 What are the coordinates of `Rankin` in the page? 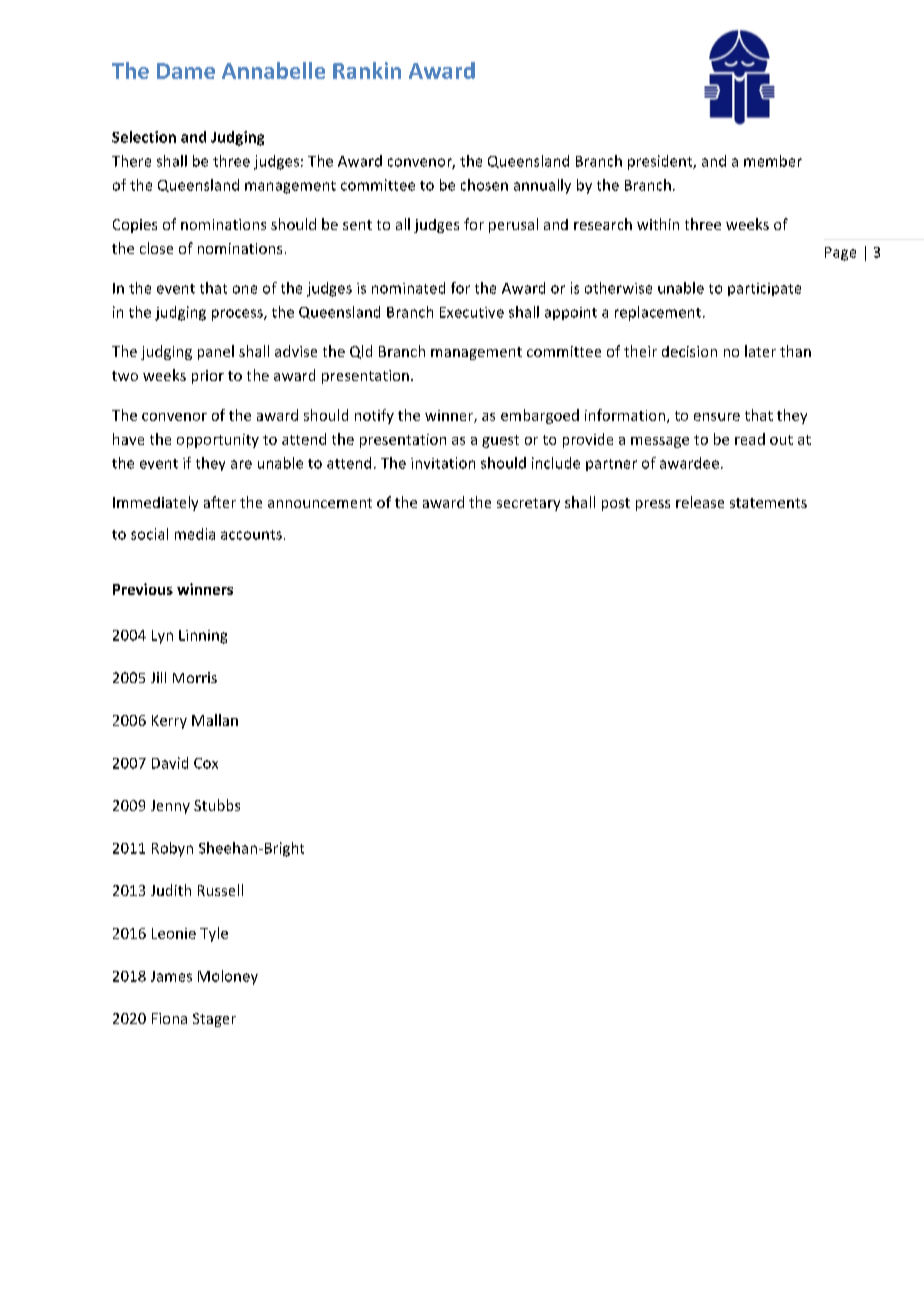 It's located at (367, 70).
